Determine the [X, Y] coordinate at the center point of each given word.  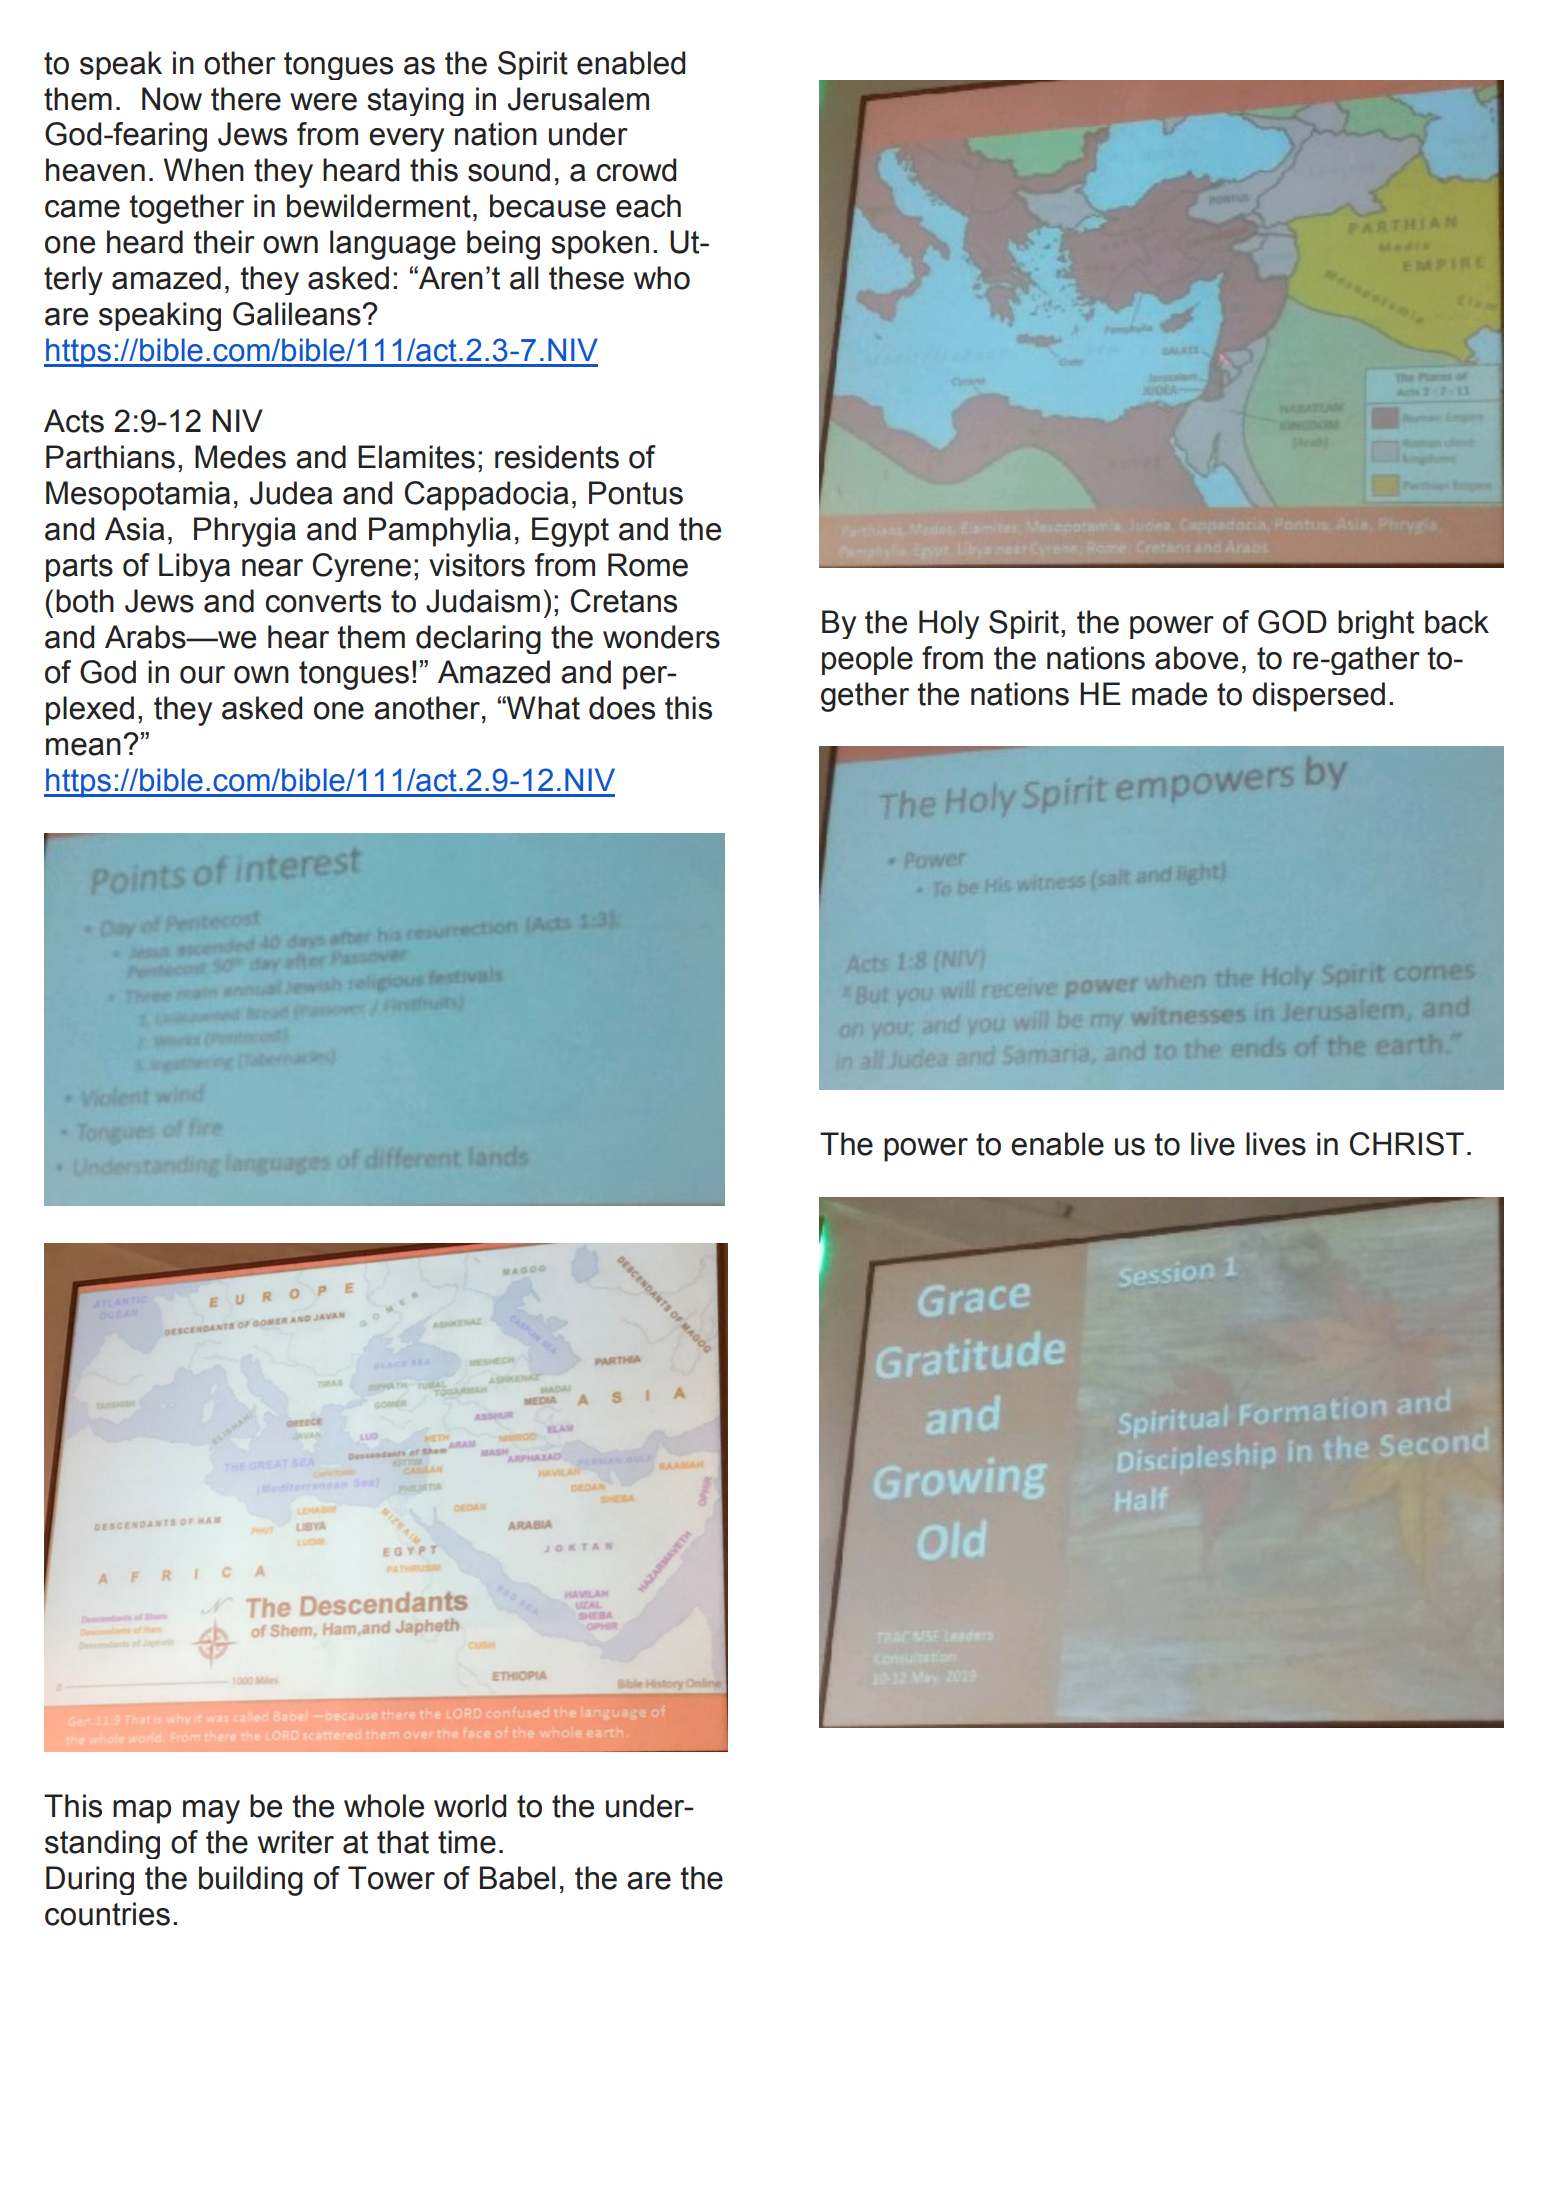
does [622, 708]
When [204, 170]
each [648, 206]
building [251, 1881]
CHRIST [1407, 1144]
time [467, 1842]
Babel [517, 1878]
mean [83, 747]
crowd [636, 170]
